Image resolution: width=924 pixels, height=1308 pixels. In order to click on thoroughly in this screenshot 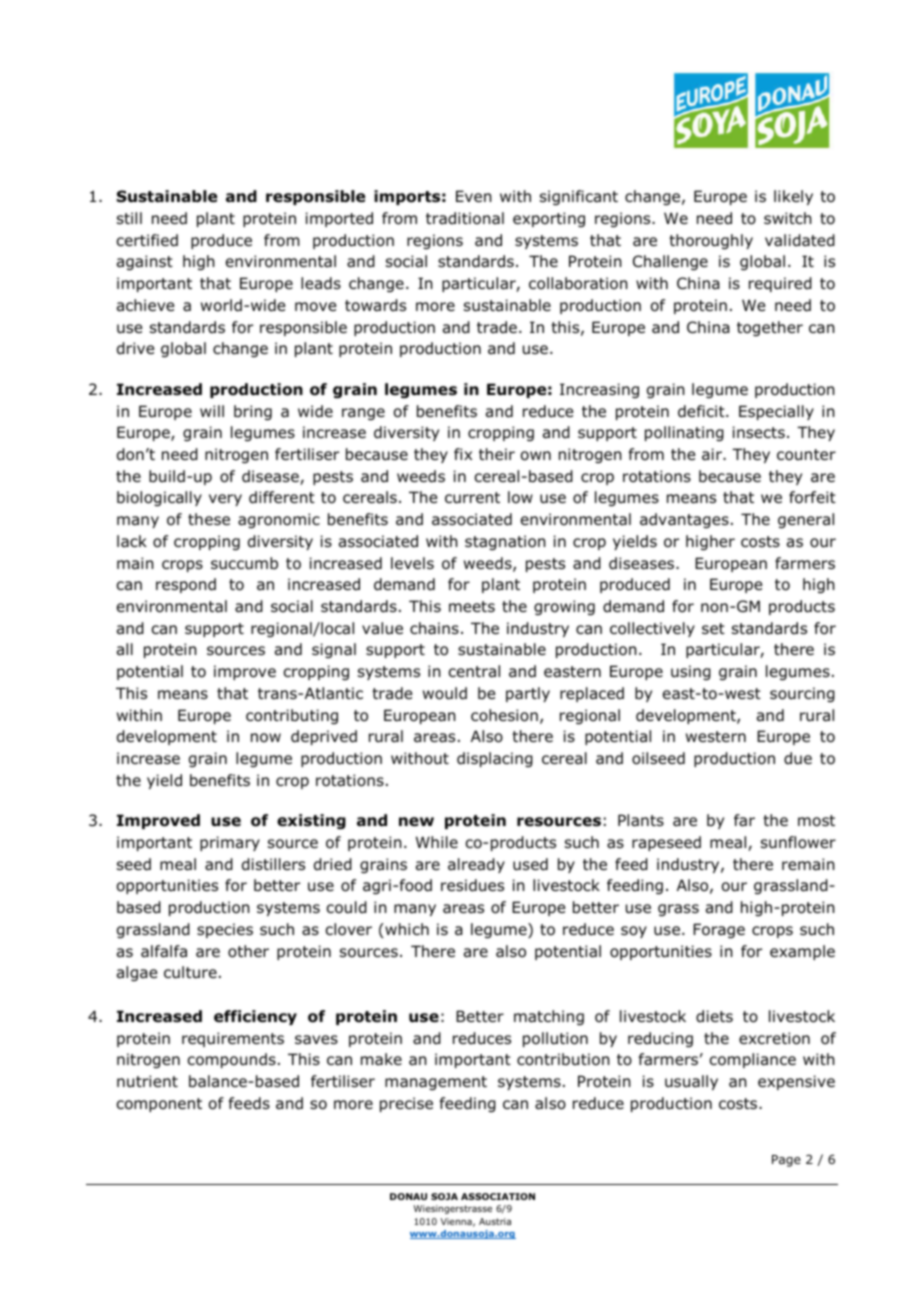, I will do `click(711, 241)`.
